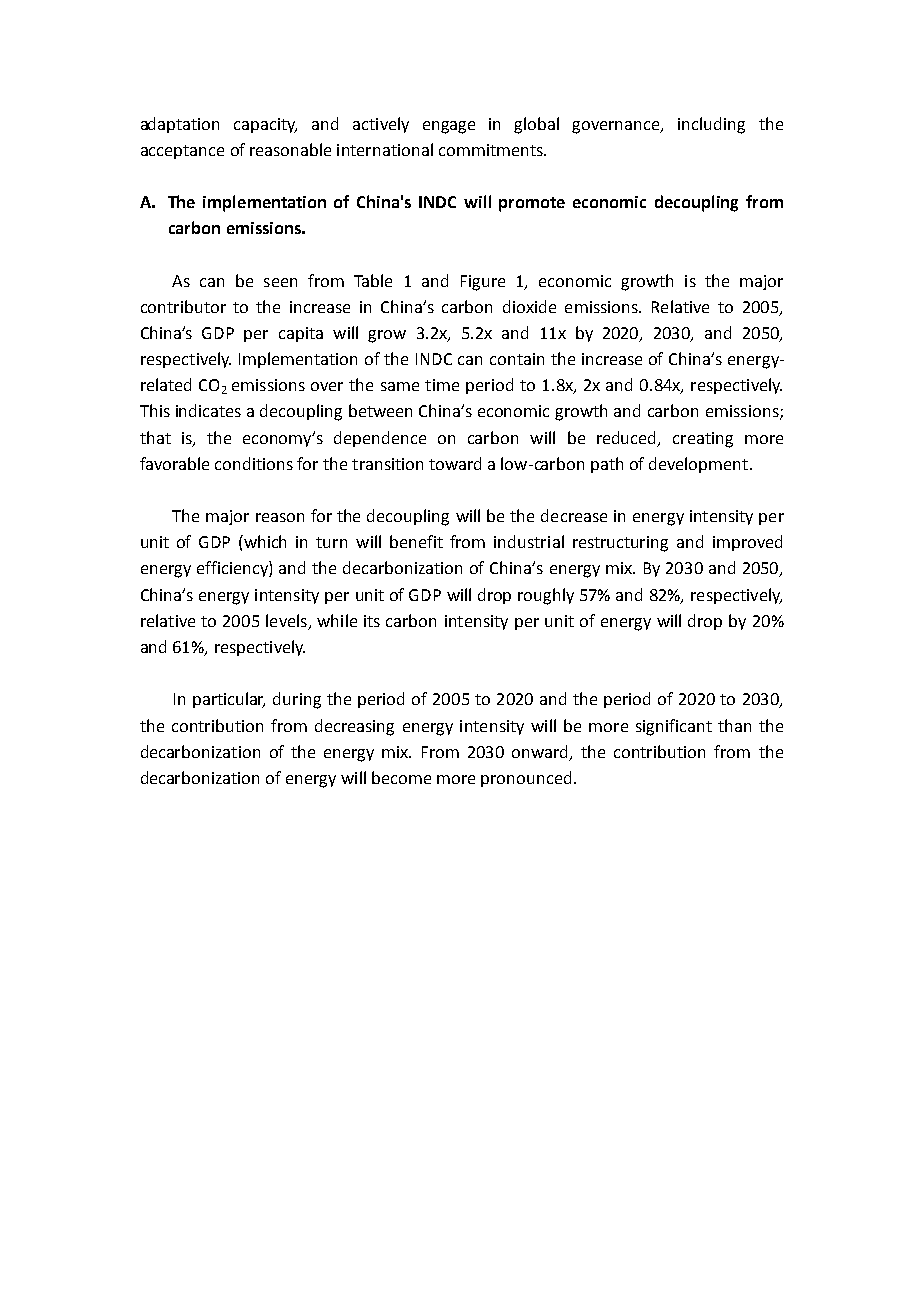 The height and width of the image is (1308, 924). I want to click on acceptance, so click(182, 152).
